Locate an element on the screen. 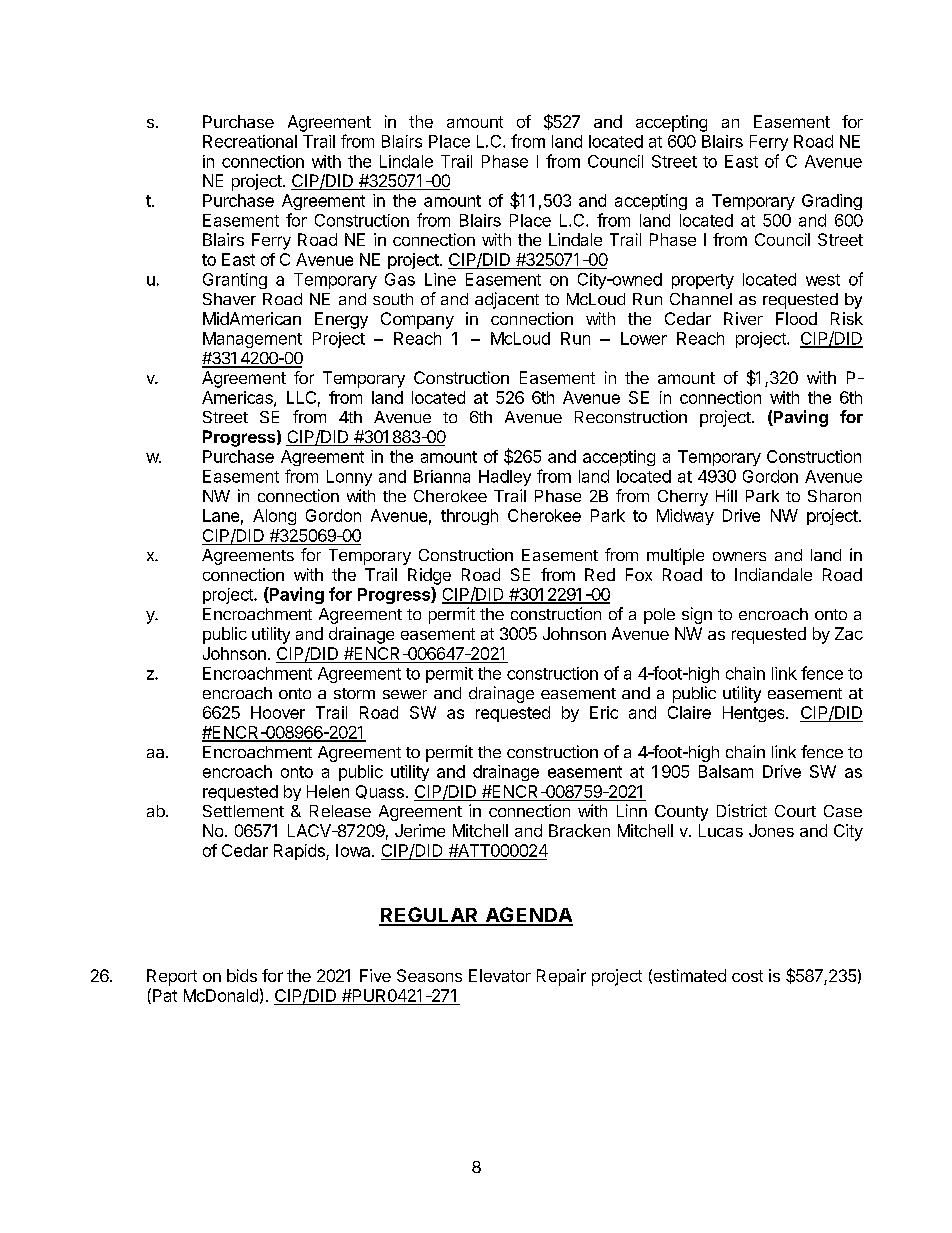  owners is located at coordinates (739, 556).
